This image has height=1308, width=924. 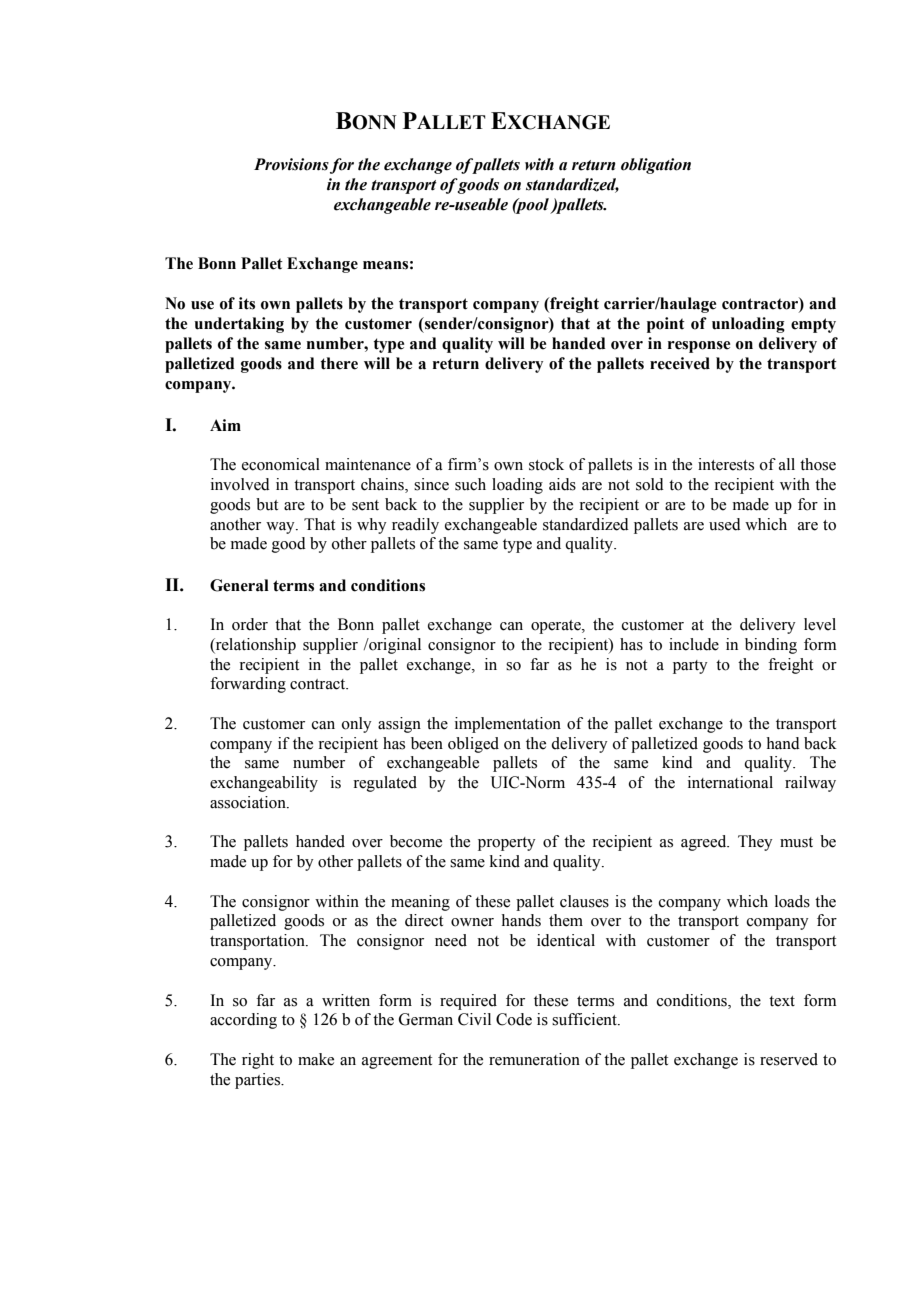 What do you see at coordinates (546, 464) in the image?
I see `stock` at bounding box center [546, 464].
